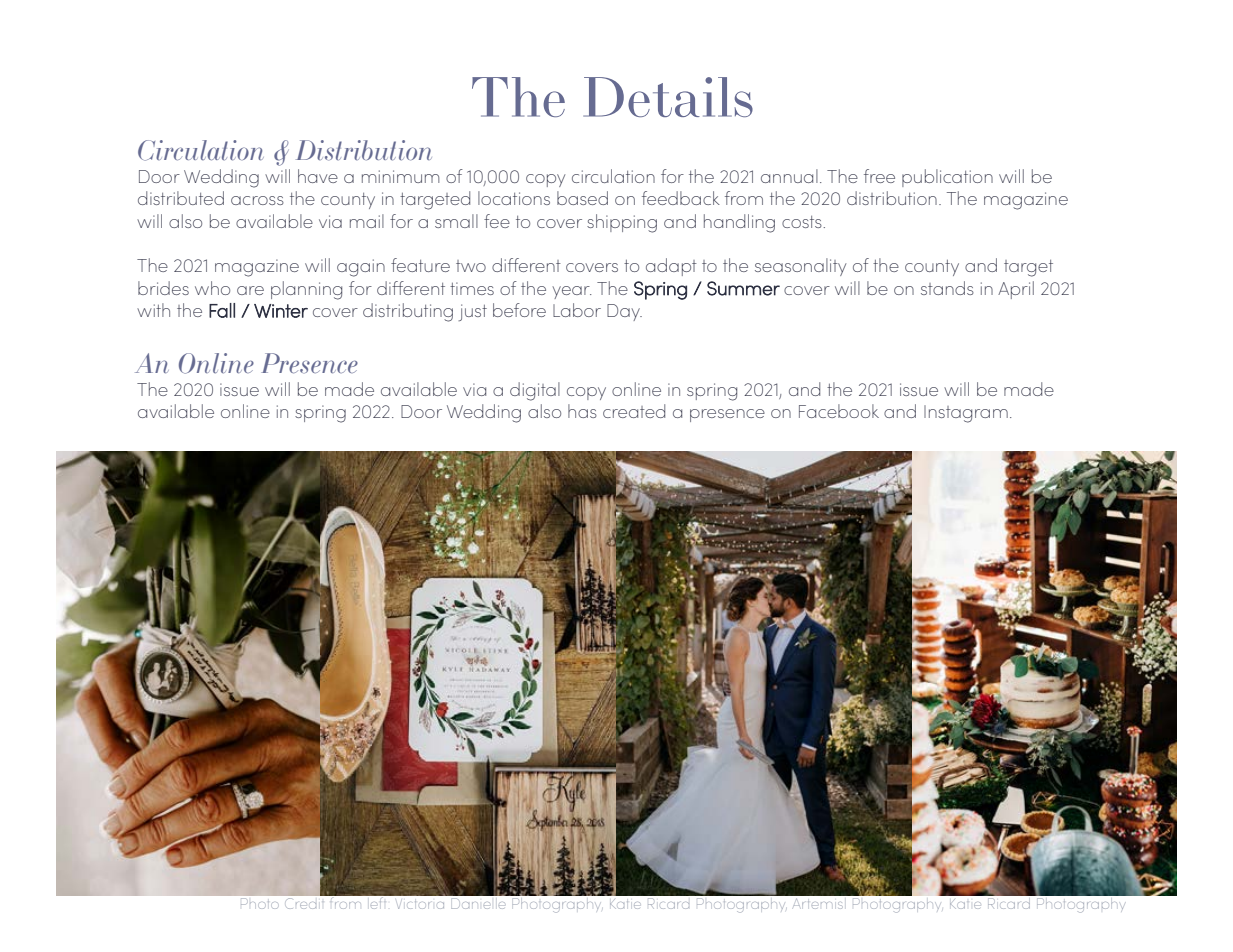 Image resolution: width=1233 pixels, height=952 pixels. What do you see at coordinates (947, 288) in the screenshot?
I see `stands` at bounding box center [947, 288].
